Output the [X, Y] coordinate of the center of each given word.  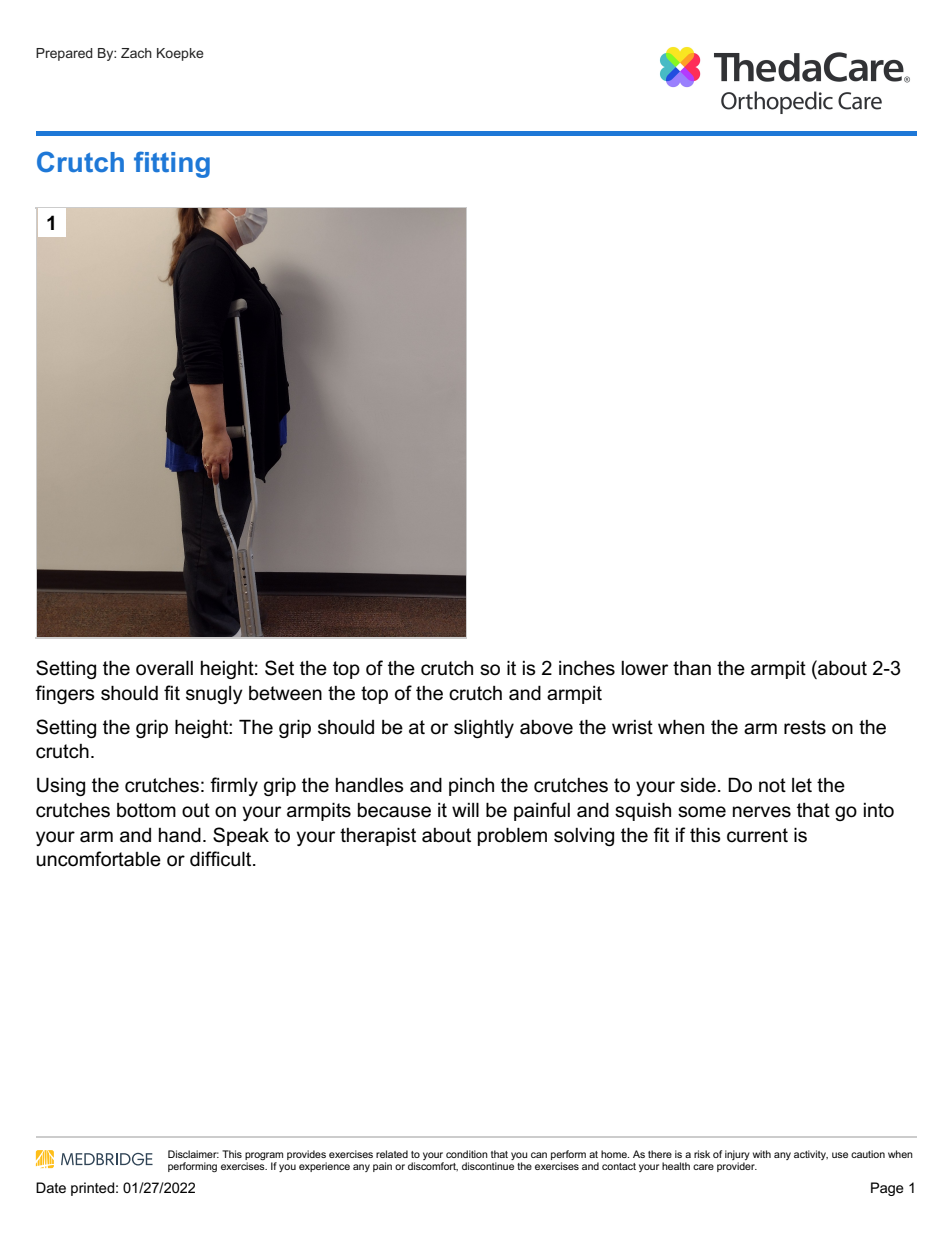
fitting [172, 164]
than [692, 668]
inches [587, 668]
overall [164, 668]
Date [51, 1187]
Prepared [64, 54]
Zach [136, 53]
